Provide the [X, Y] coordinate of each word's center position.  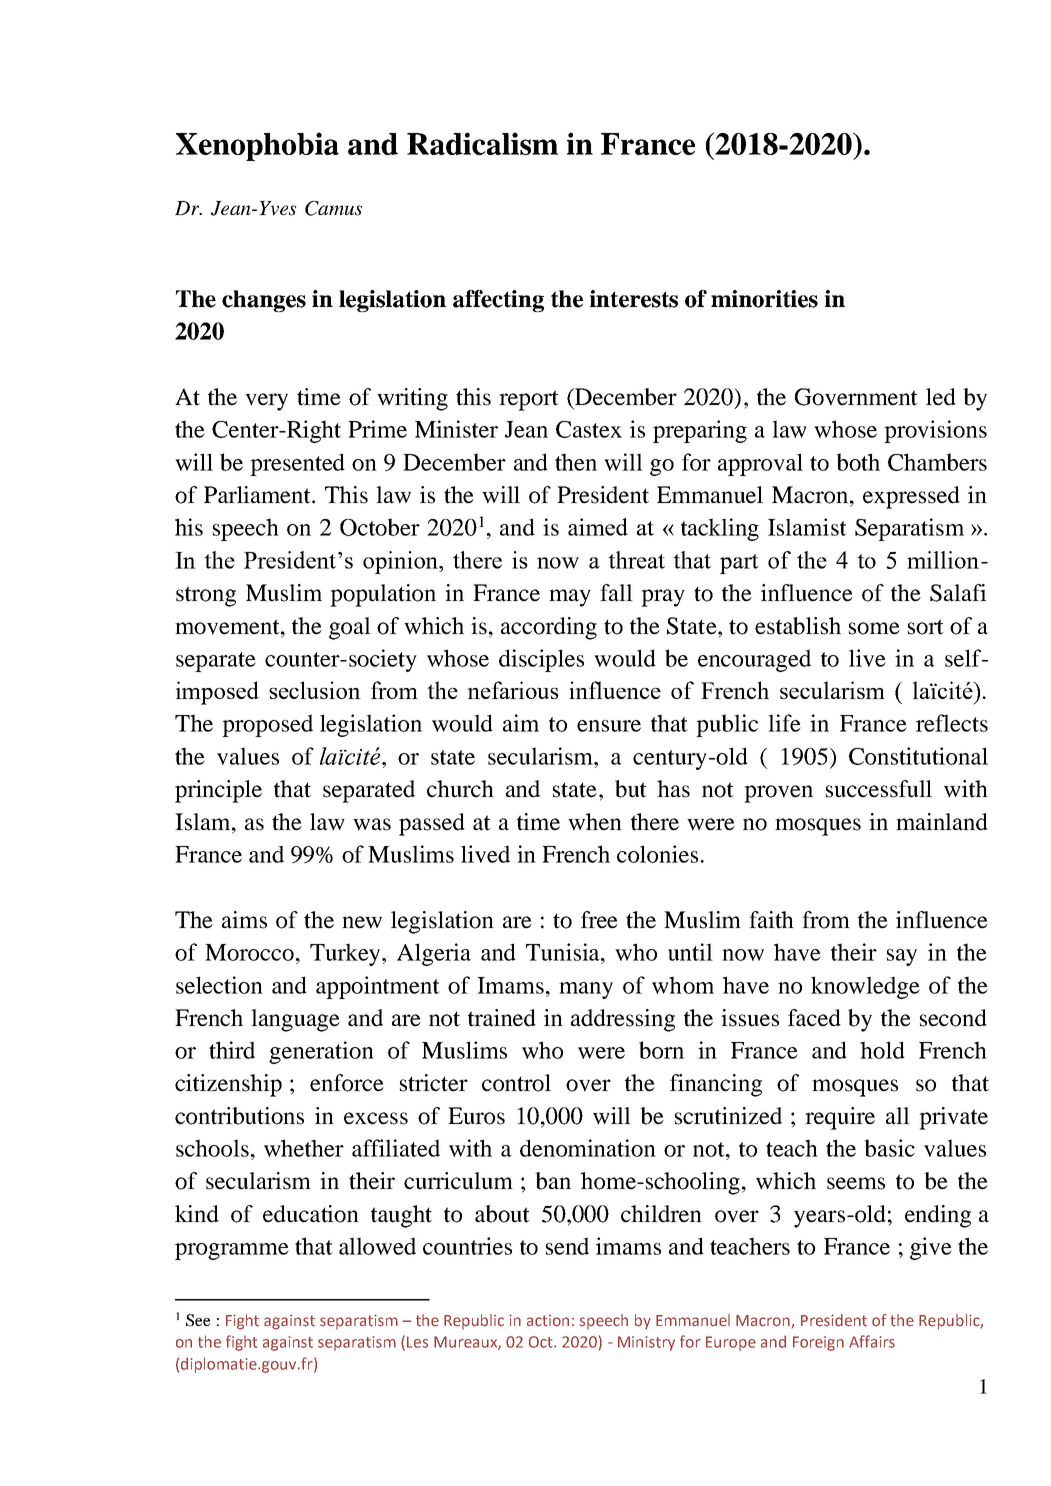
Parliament [258, 495]
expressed [911, 497]
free [599, 920]
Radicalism [482, 143]
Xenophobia [257, 146]
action [548, 1321]
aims [244, 920]
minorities [764, 299]
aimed [598, 527]
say [902, 957]
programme [232, 1251]
